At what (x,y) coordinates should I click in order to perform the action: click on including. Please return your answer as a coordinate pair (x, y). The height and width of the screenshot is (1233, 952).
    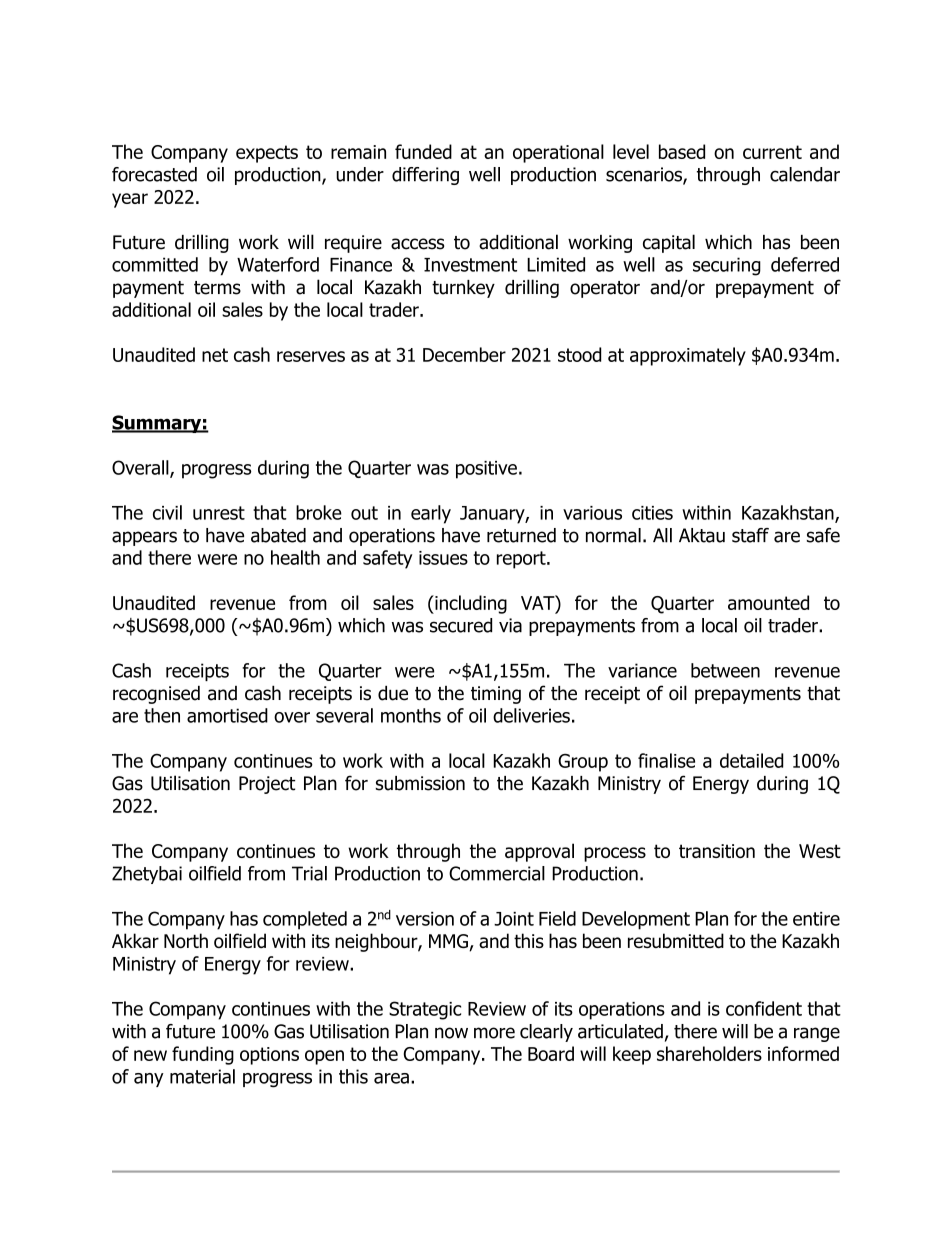
    Looking at the image, I should click on (470, 604).
